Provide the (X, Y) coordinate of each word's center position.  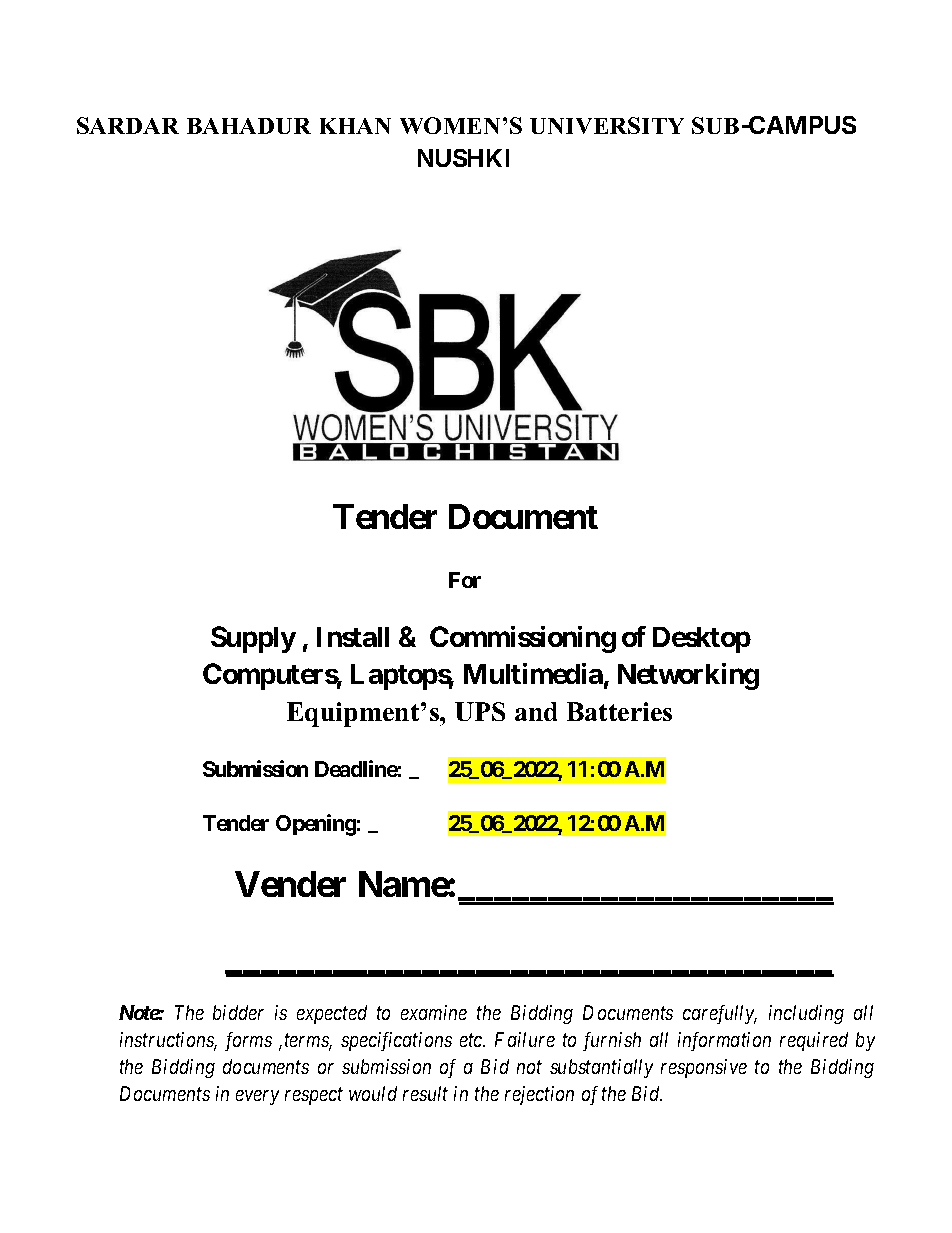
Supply (253, 639)
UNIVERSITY (607, 125)
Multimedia (533, 673)
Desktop (702, 640)
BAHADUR (249, 126)
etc (472, 1040)
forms (248, 1041)
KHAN (355, 126)
